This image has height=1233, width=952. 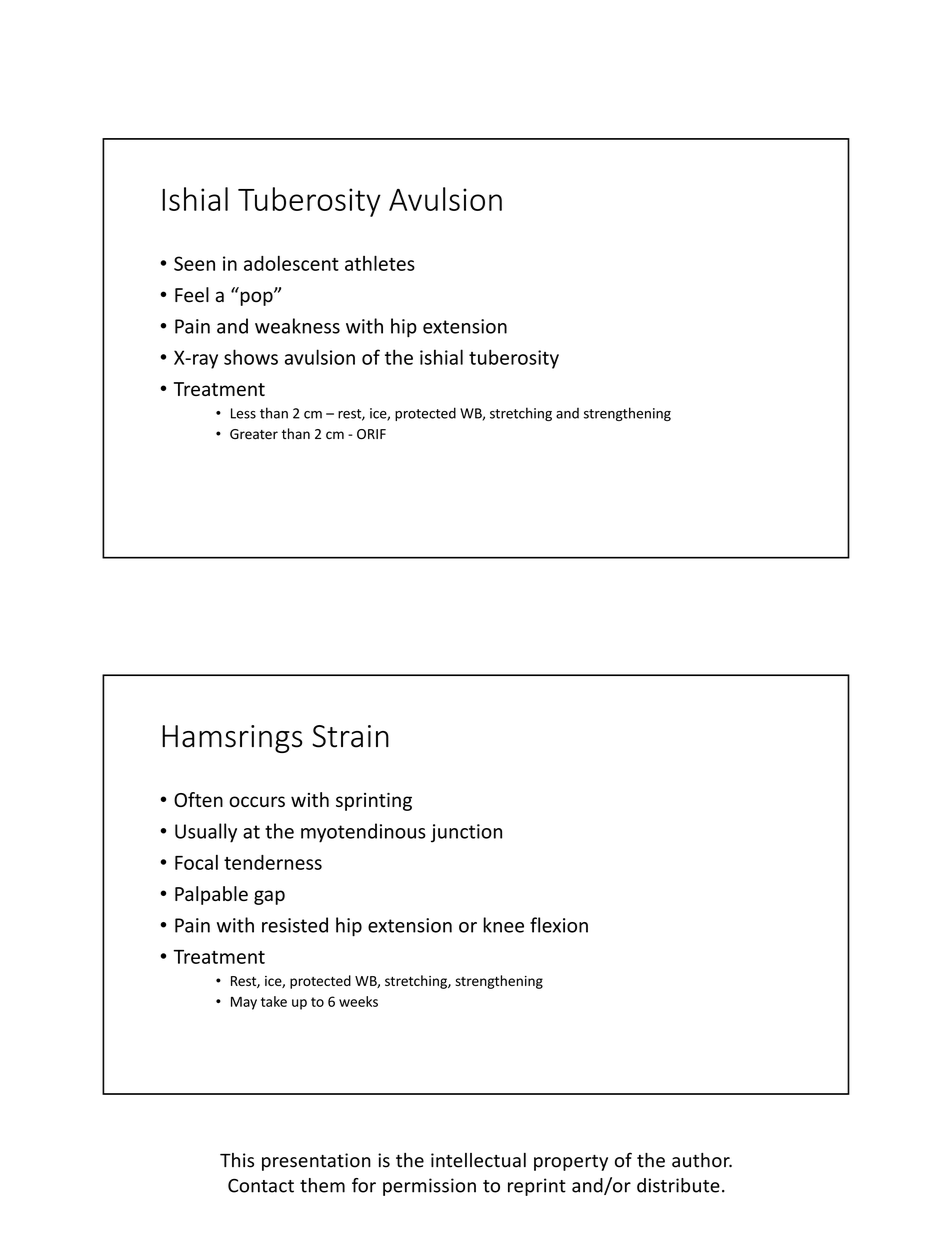 What do you see at coordinates (371, 434) in the image?
I see `ORIF` at bounding box center [371, 434].
